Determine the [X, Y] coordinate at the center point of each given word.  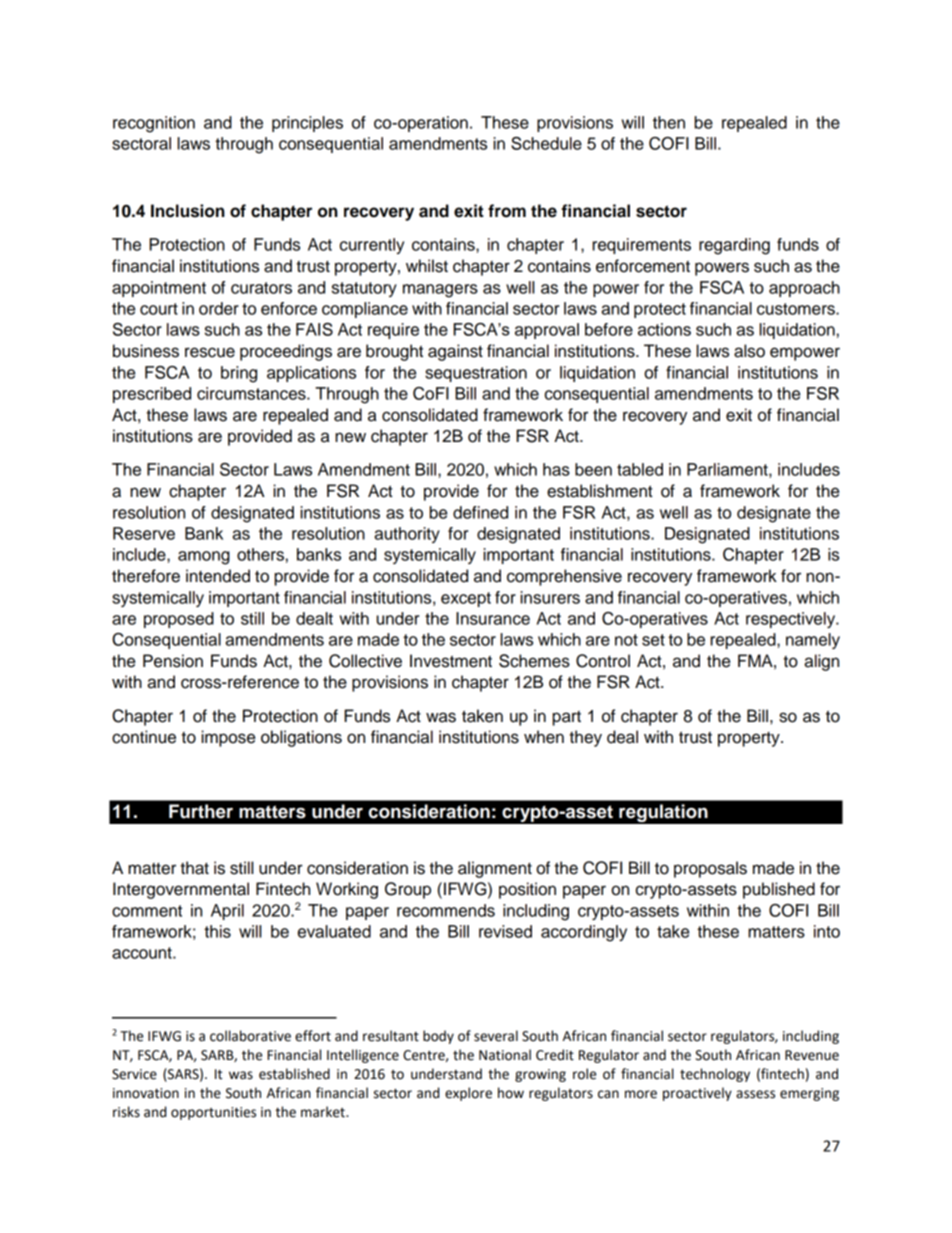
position [527, 890]
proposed [179, 620]
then [669, 122]
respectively [792, 620]
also [749, 351]
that [194, 868]
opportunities [213, 1113]
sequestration [476, 374]
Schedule [546, 143]
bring [239, 374]
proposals [710, 869]
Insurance [493, 618]
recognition [154, 124]
